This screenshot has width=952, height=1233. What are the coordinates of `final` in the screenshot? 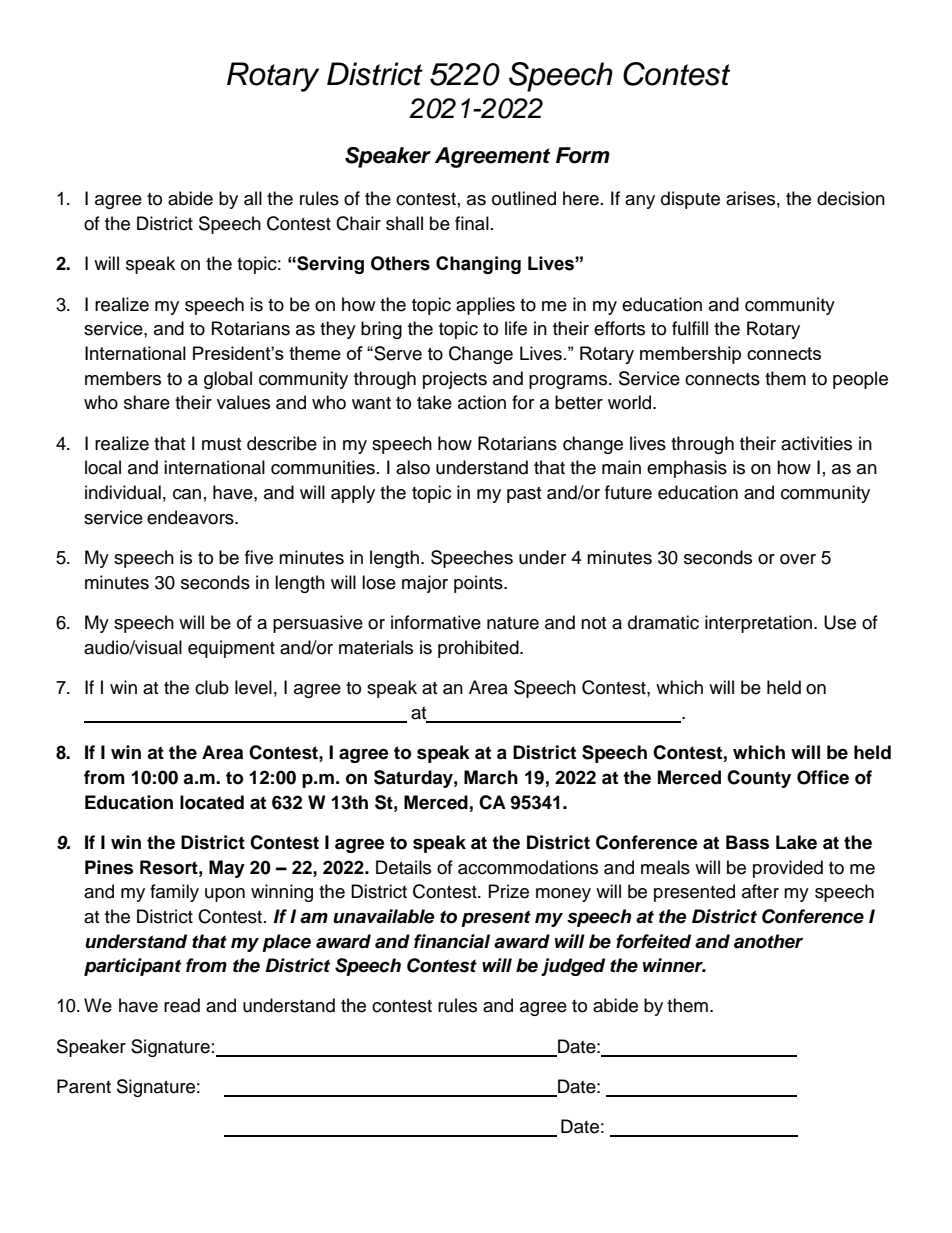 It's located at (472, 223).
